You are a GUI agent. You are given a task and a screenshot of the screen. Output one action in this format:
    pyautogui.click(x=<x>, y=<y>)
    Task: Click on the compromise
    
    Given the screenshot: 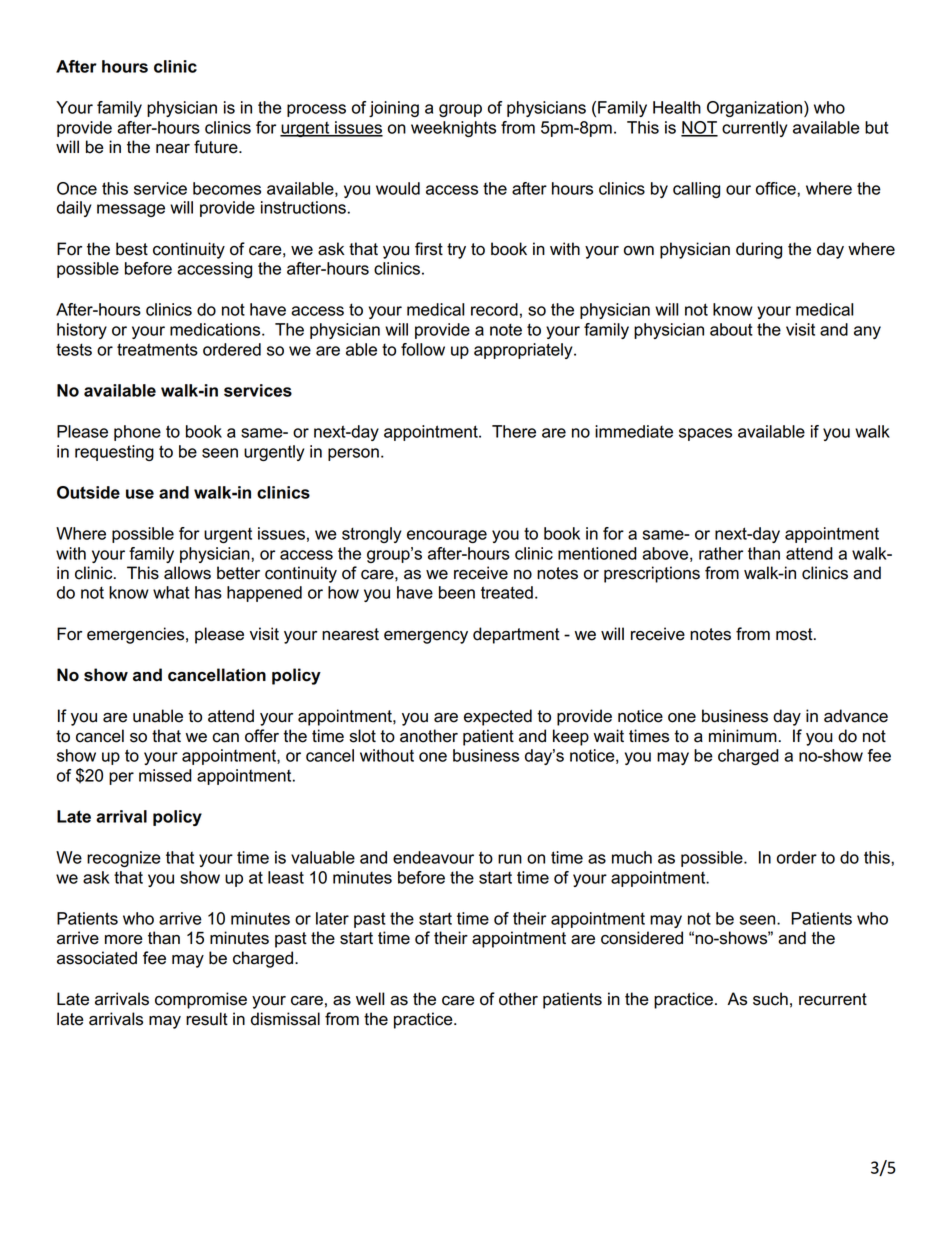 What is the action you would take?
    pyautogui.click(x=201, y=1000)
